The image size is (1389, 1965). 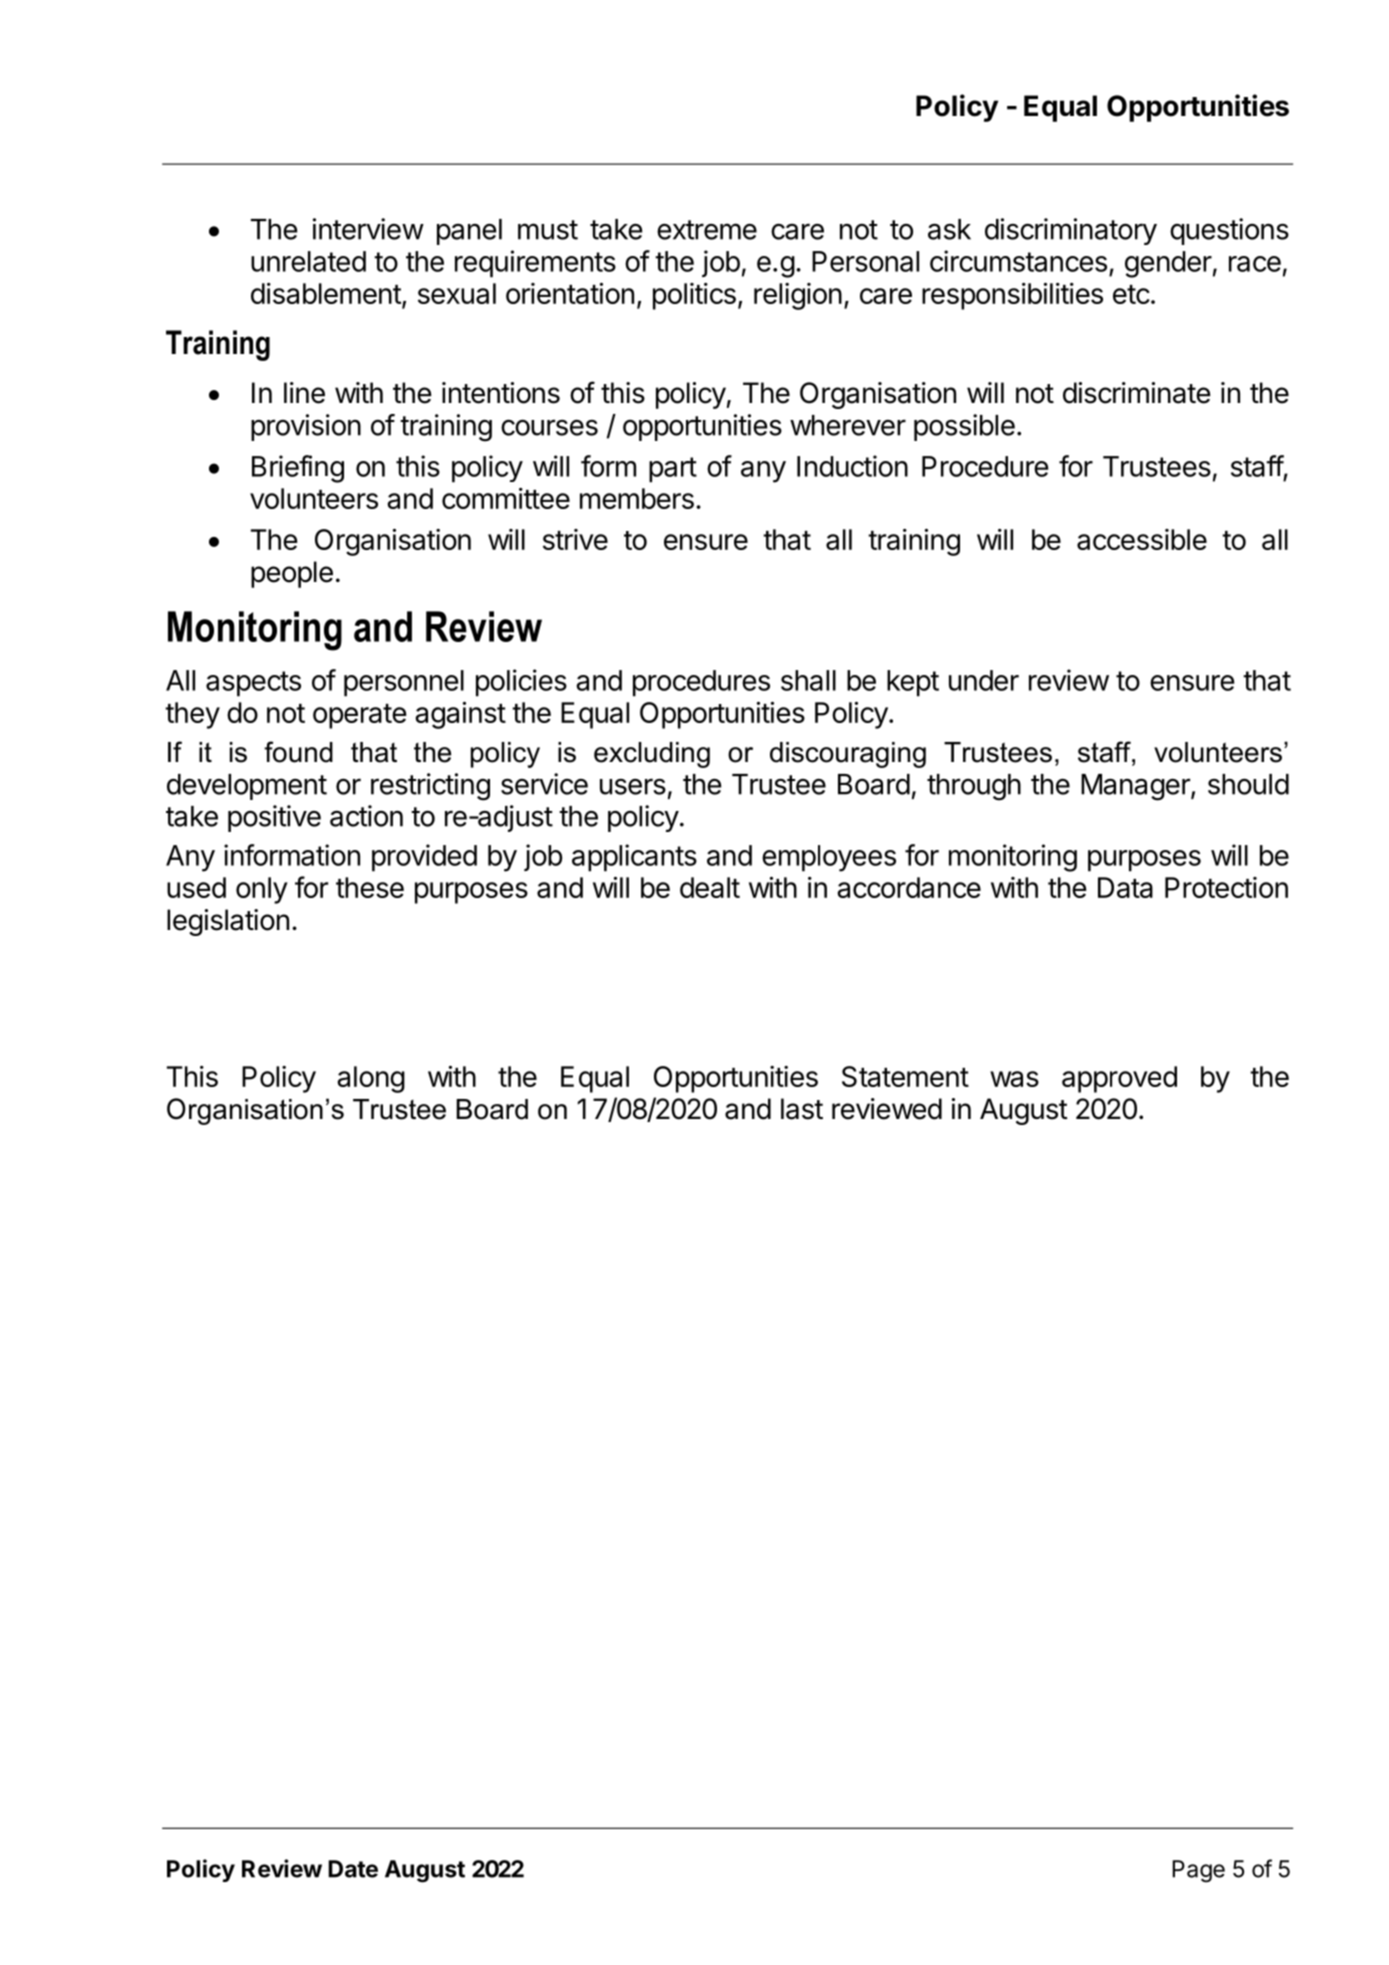 What do you see at coordinates (1198, 1871) in the screenshot?
I see `Page` at bounding box center [1198, 1871].
